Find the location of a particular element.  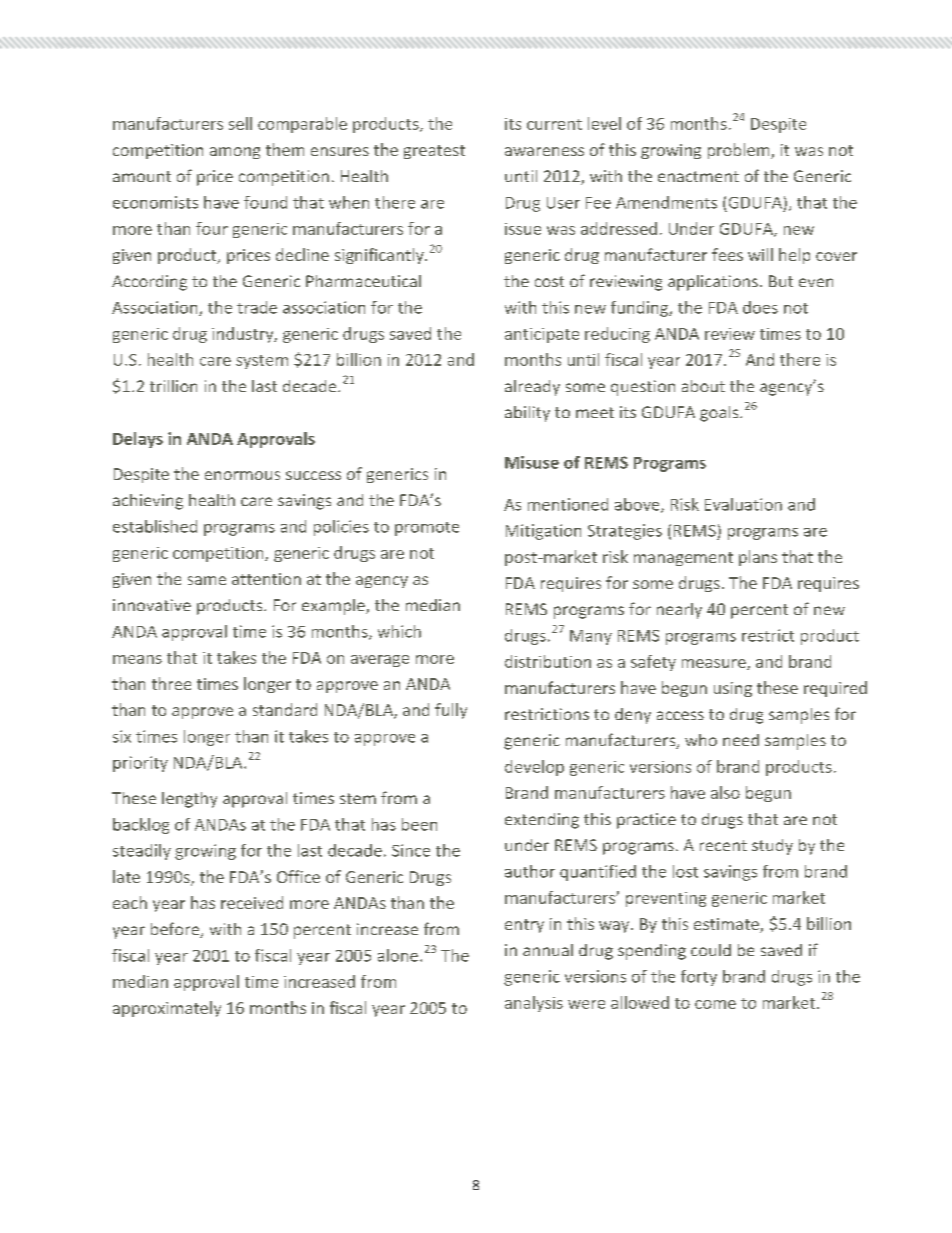

already is located at coordinates (532, 388).
